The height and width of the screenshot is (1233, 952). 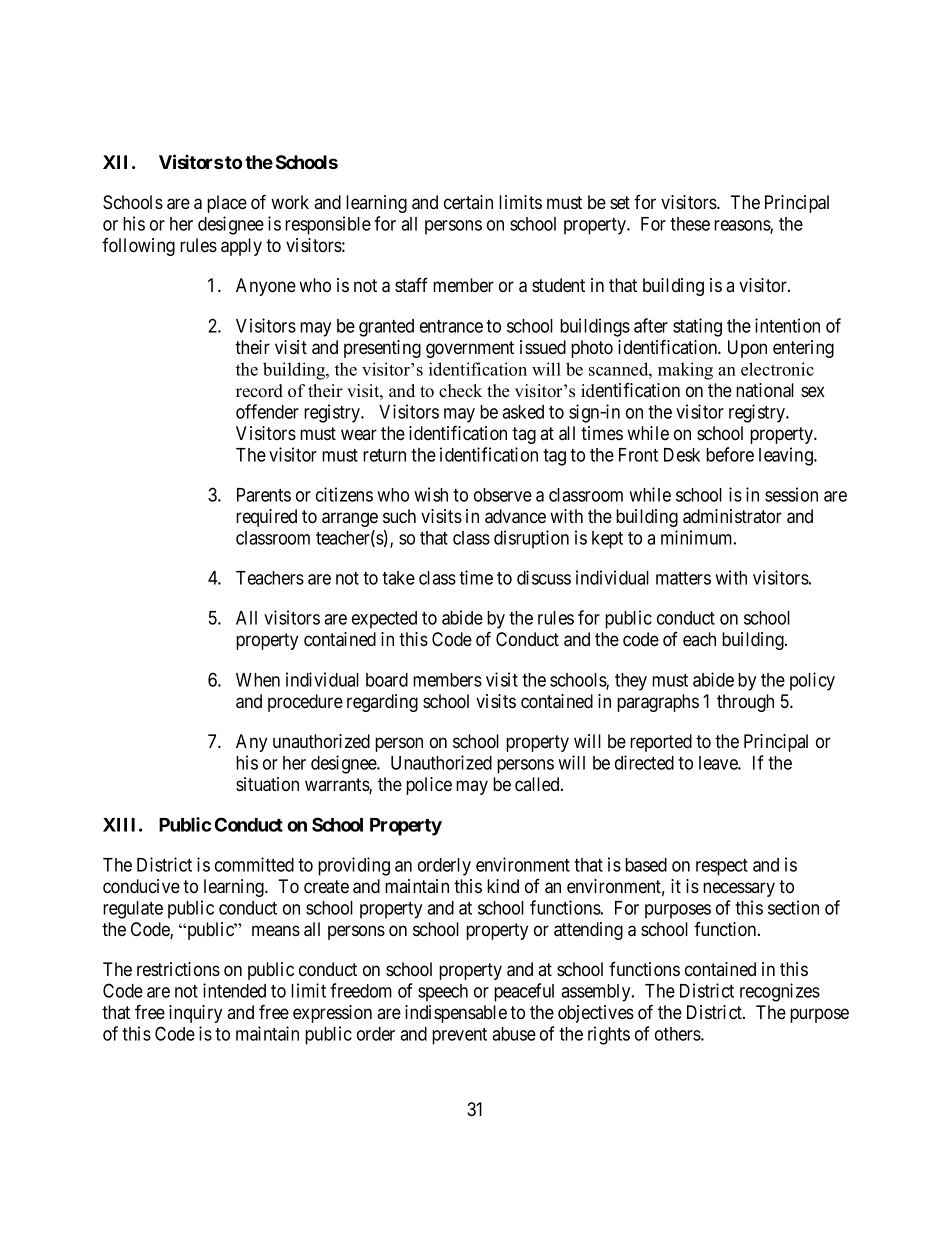 I want to click on these, so click(x=690, y=224).
